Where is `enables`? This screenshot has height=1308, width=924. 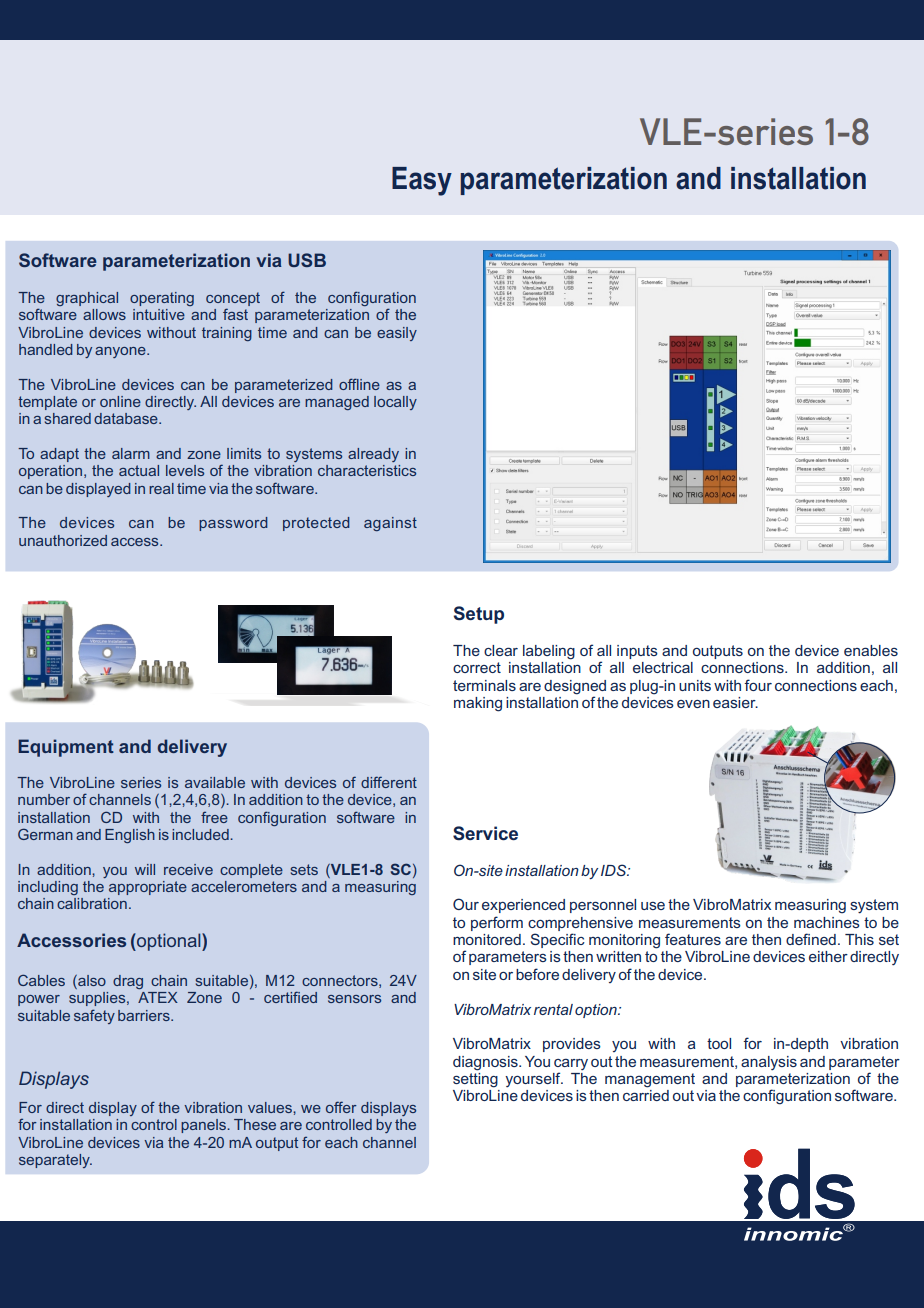 enables is located at coordinates (871, 650).
